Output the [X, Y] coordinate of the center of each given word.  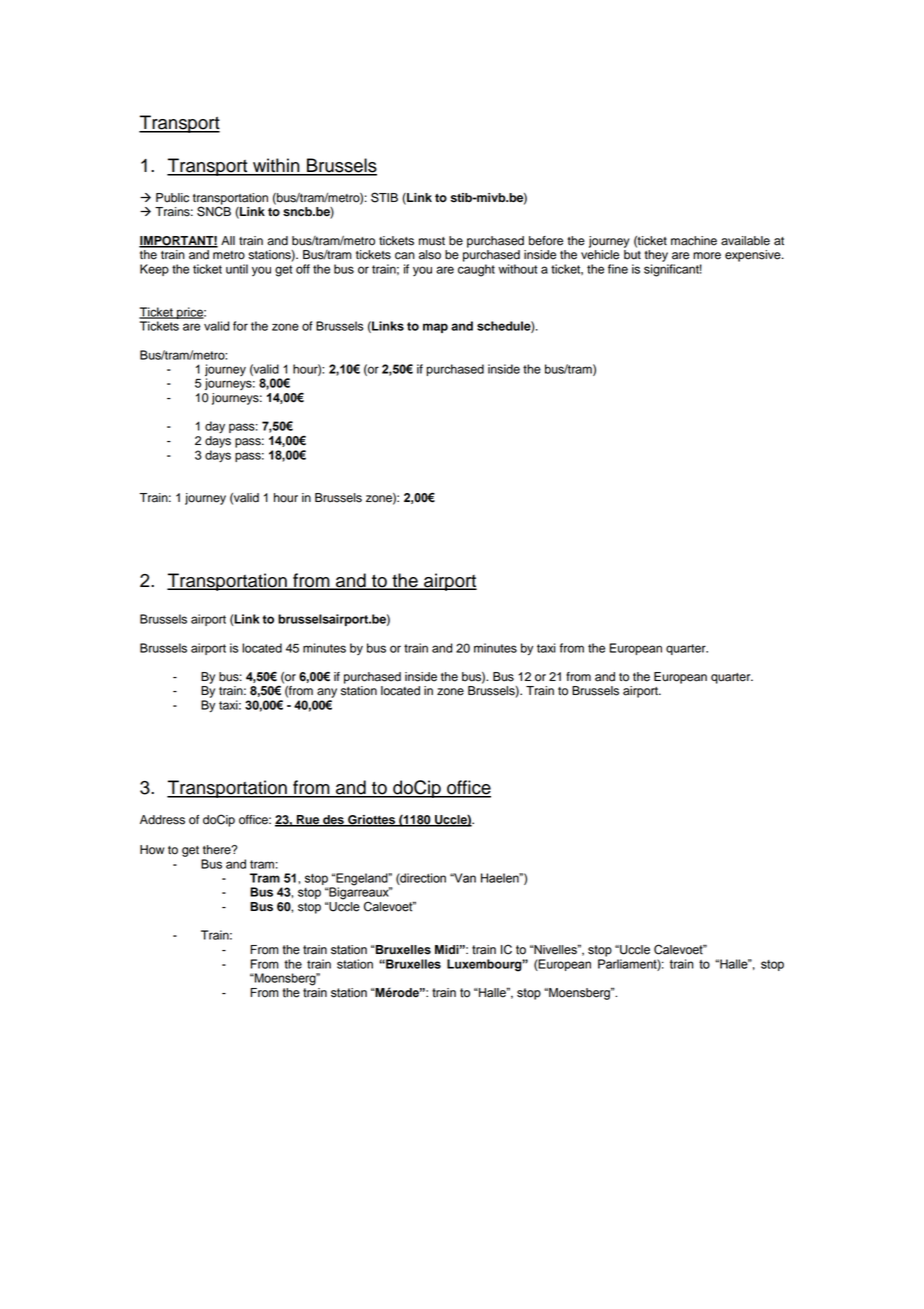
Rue [308, 821]
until [237, 269]
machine [694, 241]
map [435, 328]
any [327, 693]
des [333, 821]
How [152, 850]
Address [162, 820]
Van [464, 878]
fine [618, 269]
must [432, 241]
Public [172, 198]
